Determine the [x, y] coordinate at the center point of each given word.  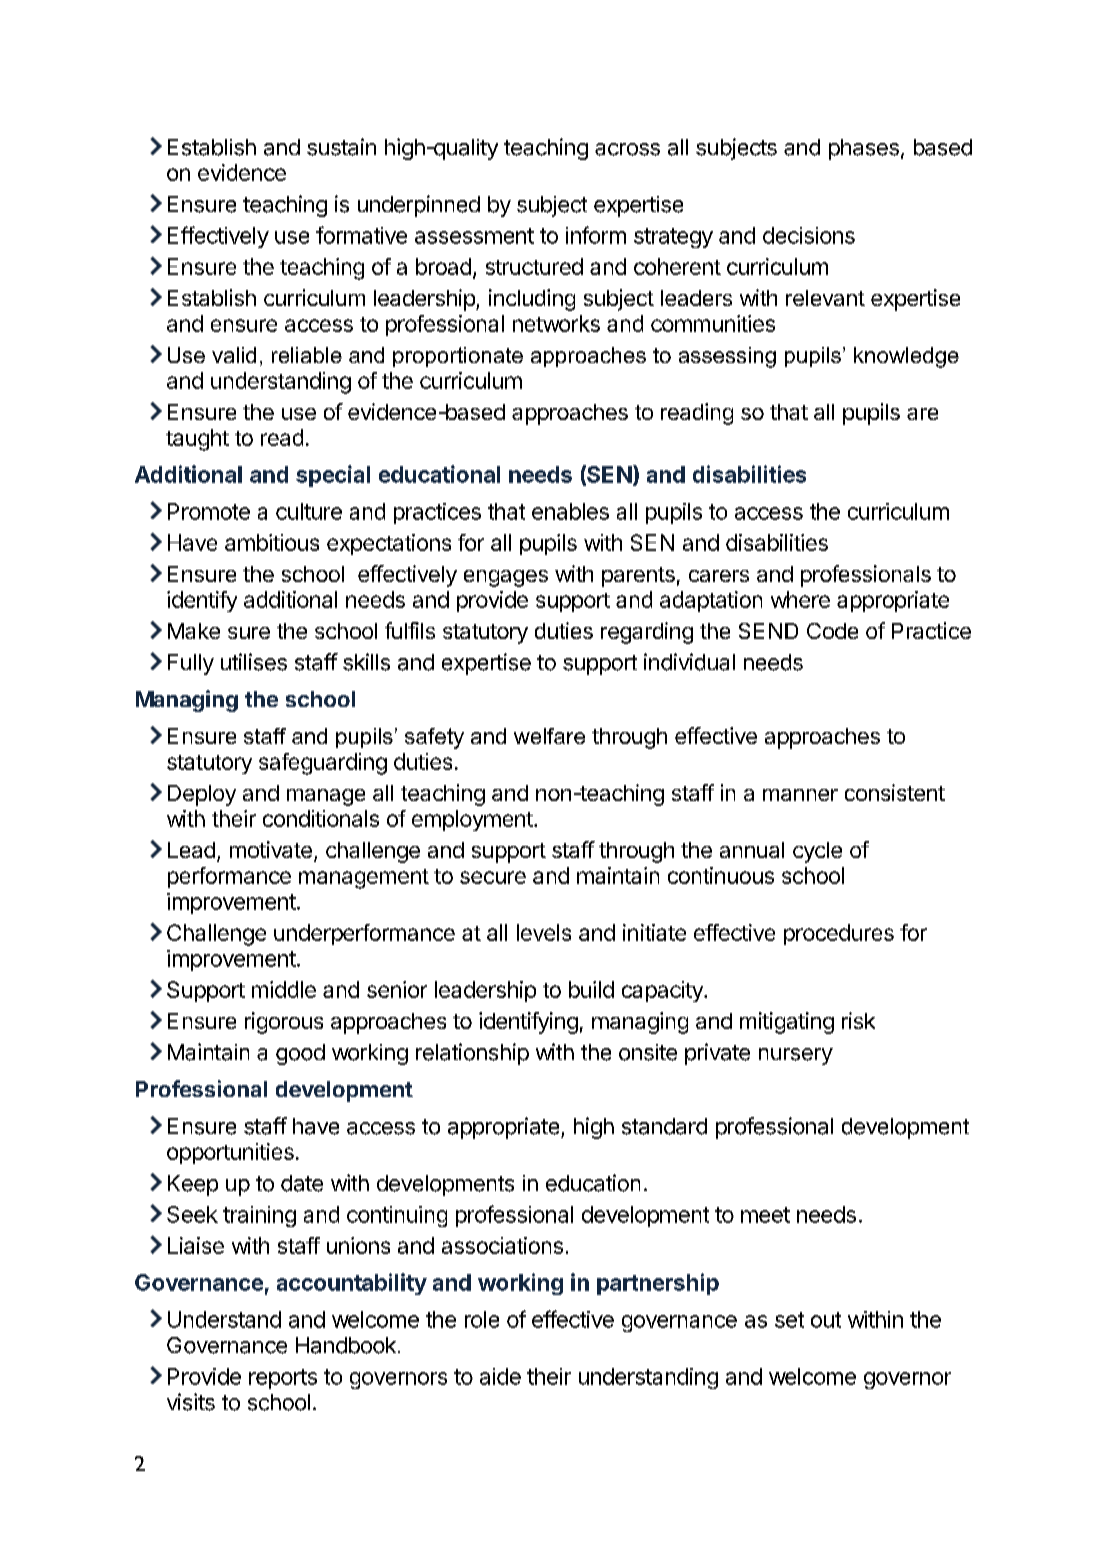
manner [800, 795]
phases [864, 149]
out [826, 1320]
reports [283, 1379]
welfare [549, 736]
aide [500, 1376]
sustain [341, 147]
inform [596, 235]
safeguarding [323, 764]
